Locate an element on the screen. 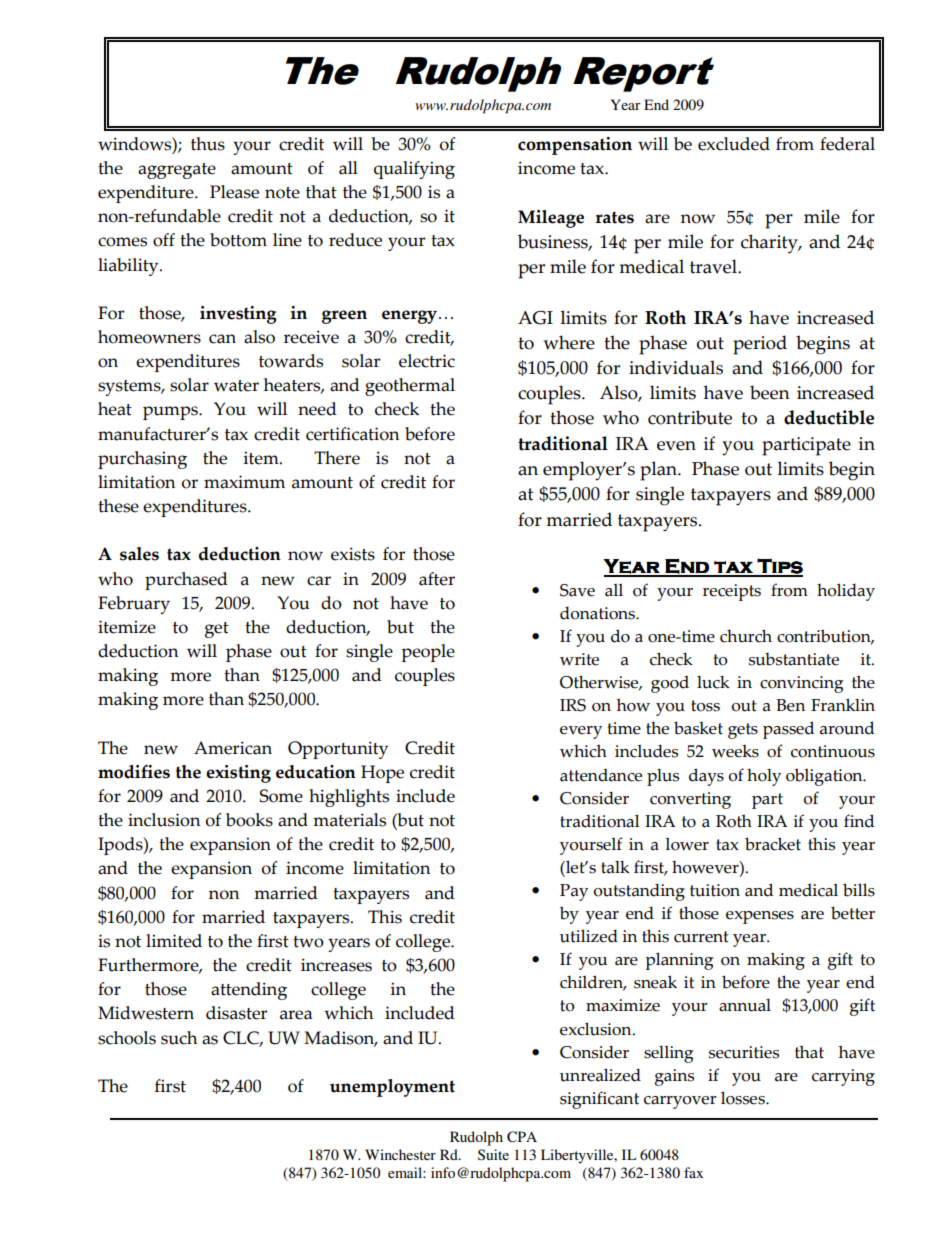 The width and height of the screenshot is (952, 1233). Suite is located at coordinates (493, 1154).
